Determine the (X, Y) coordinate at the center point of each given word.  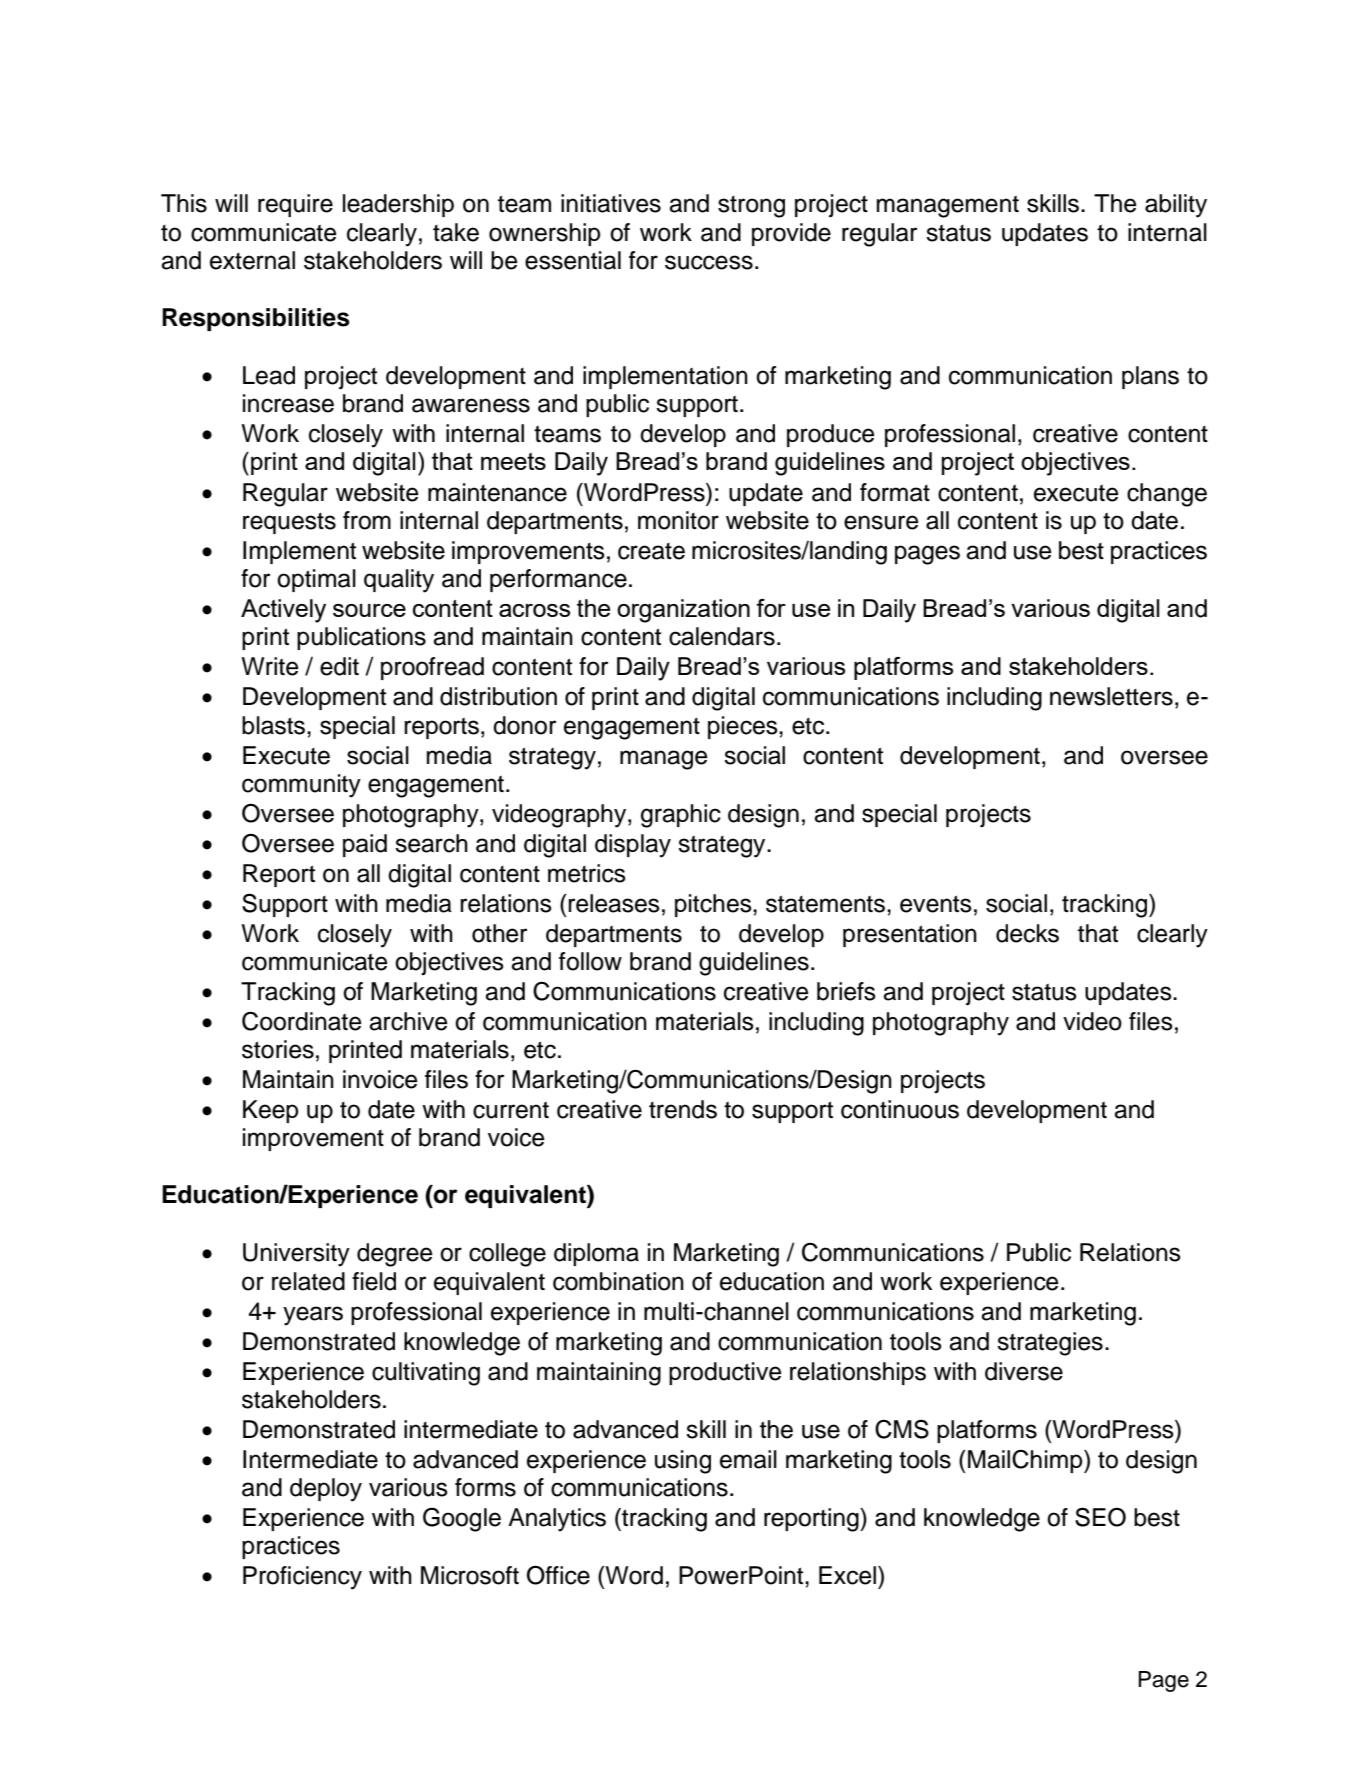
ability (1176, 206)
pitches (714, 905)
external (252, 260)
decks (1027, 933)
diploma (596, 1254)
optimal (316, 580)
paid (365, 845)
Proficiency (302, 1578)
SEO (1100, 1517)
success (709, 262)
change (1167, 495)
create (651, 551)
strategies (1050, 1344)
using (683, 1462)
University (296, 1255)
